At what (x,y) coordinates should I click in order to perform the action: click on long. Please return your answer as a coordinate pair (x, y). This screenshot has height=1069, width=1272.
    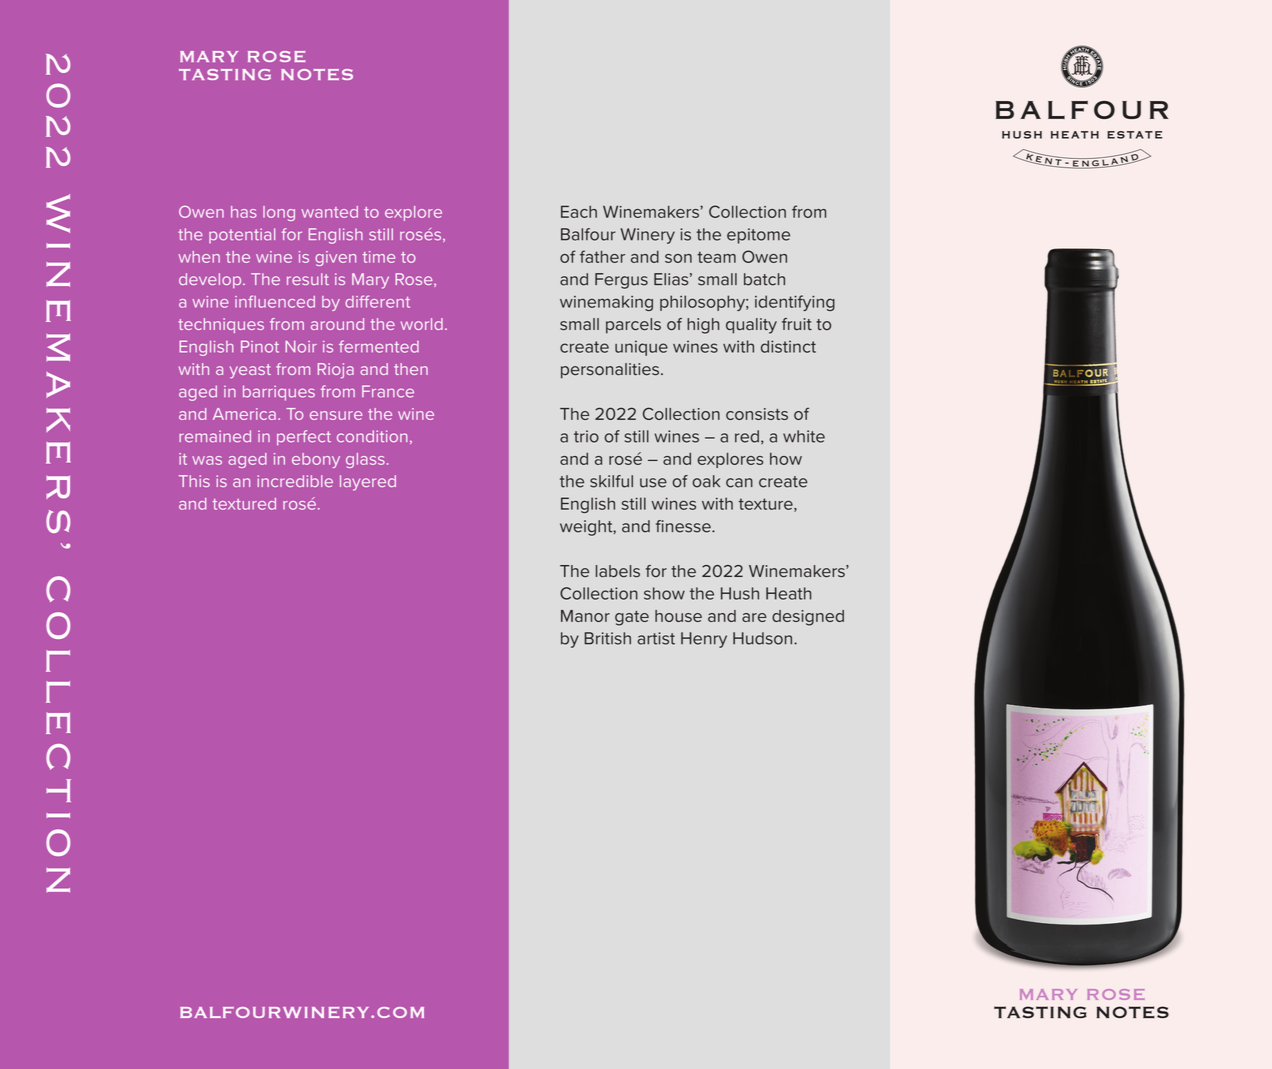
    Looking at the image, I should click on (279, 213).
